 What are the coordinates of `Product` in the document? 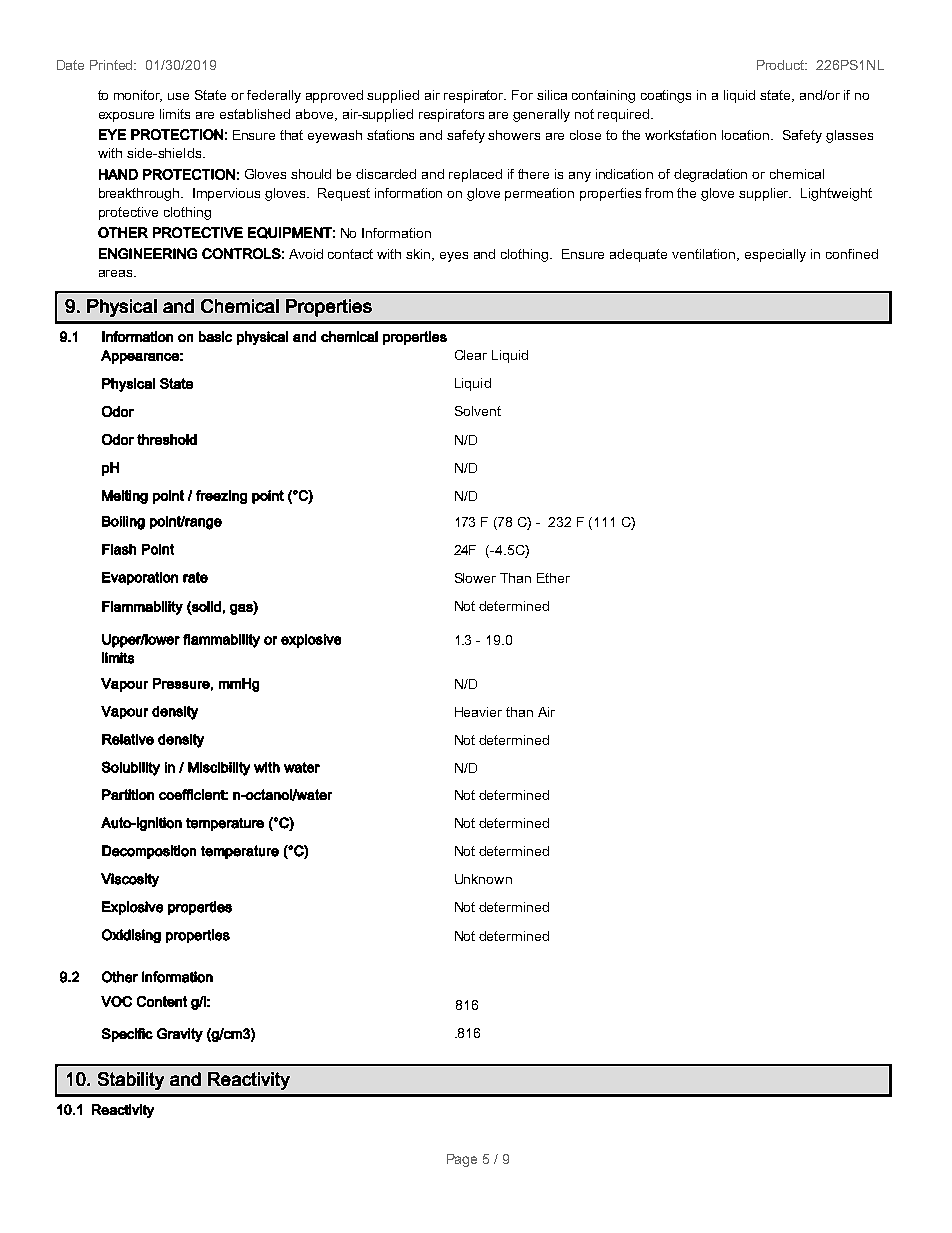 It's located at (782, 65).
